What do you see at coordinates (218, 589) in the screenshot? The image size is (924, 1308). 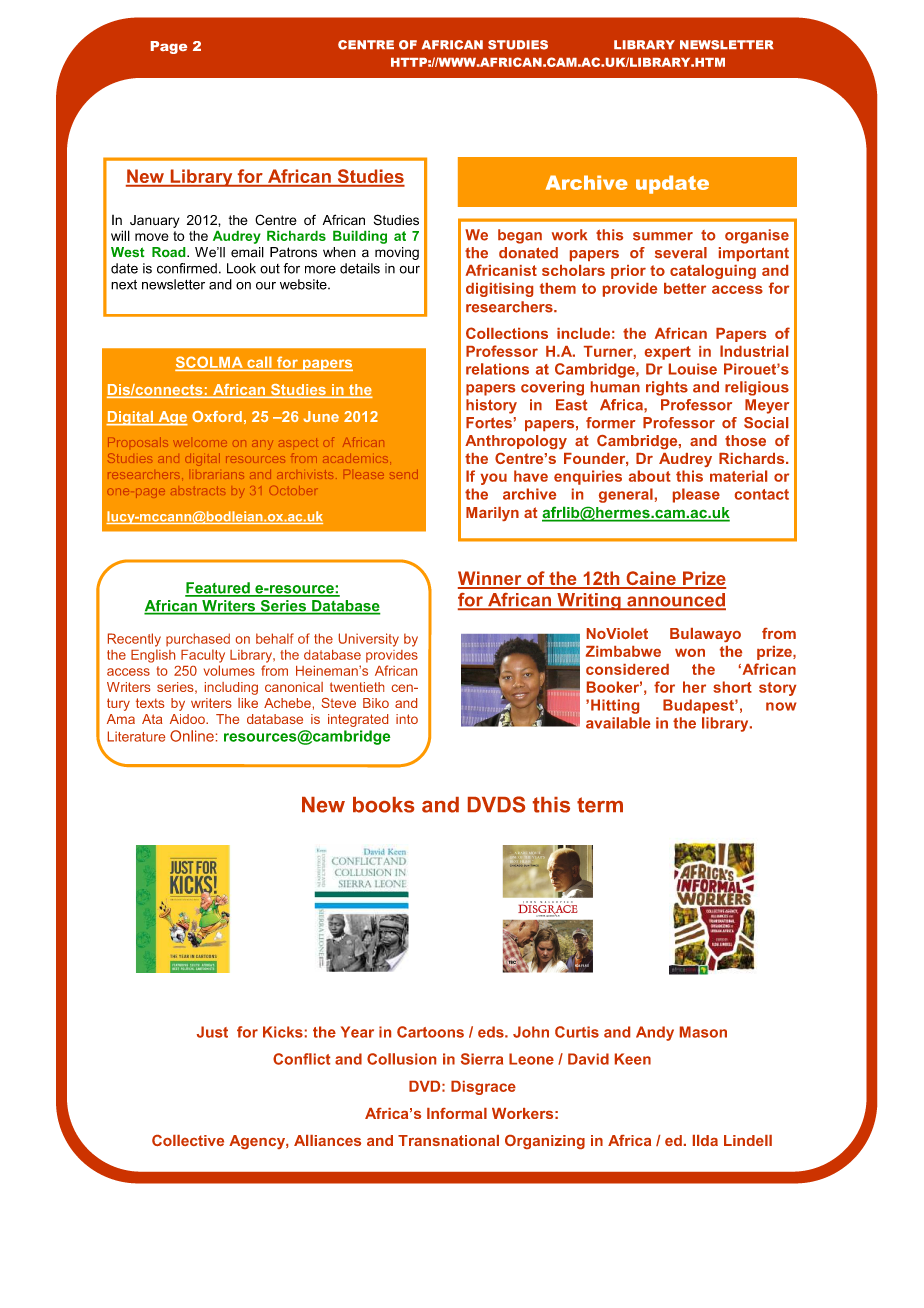 I see `Featured` at bounding box center [218, 589].
